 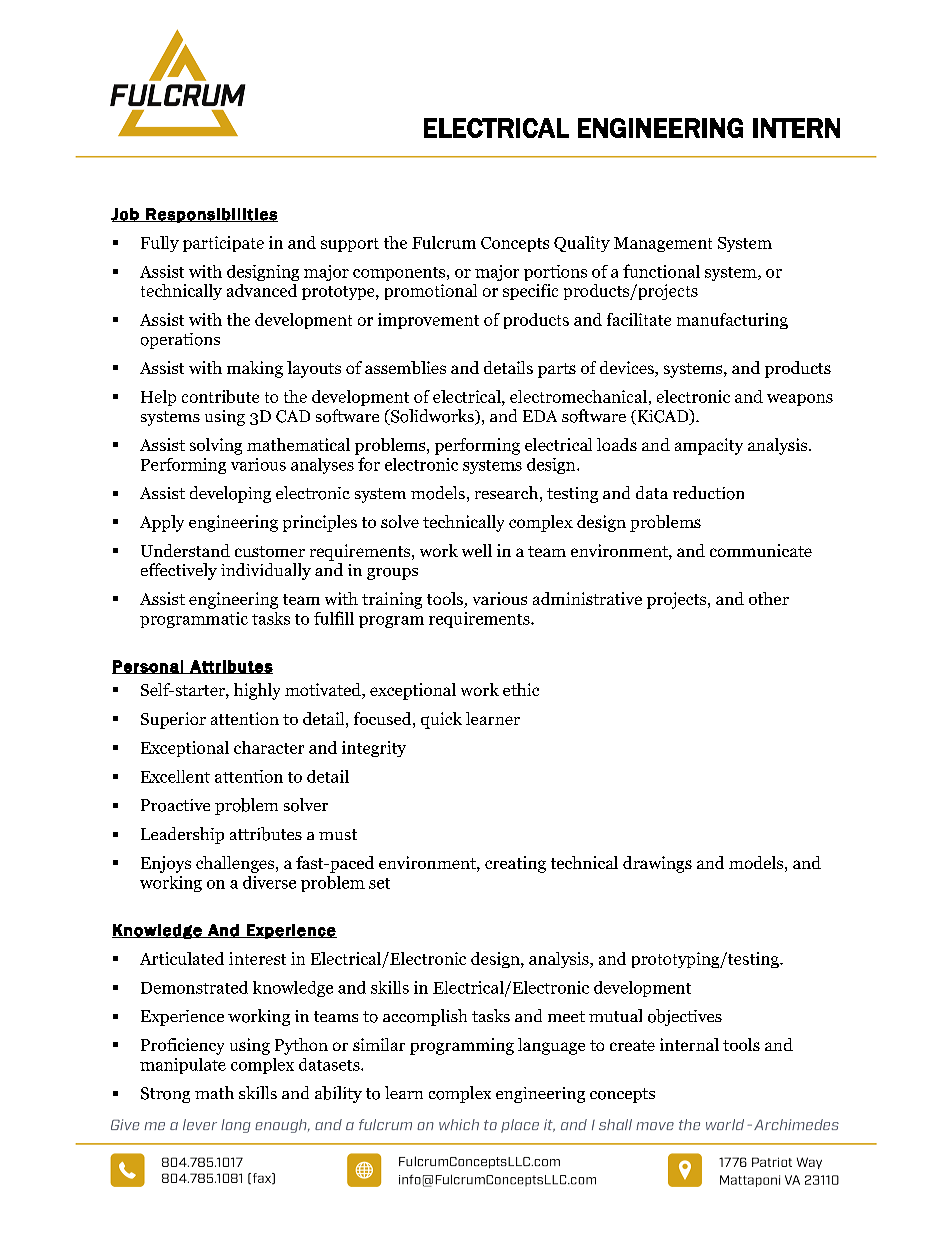 What do you see at coordinates (444, 242) in the document?
I see `Fulcrum` at bounding box center [444, 242].
